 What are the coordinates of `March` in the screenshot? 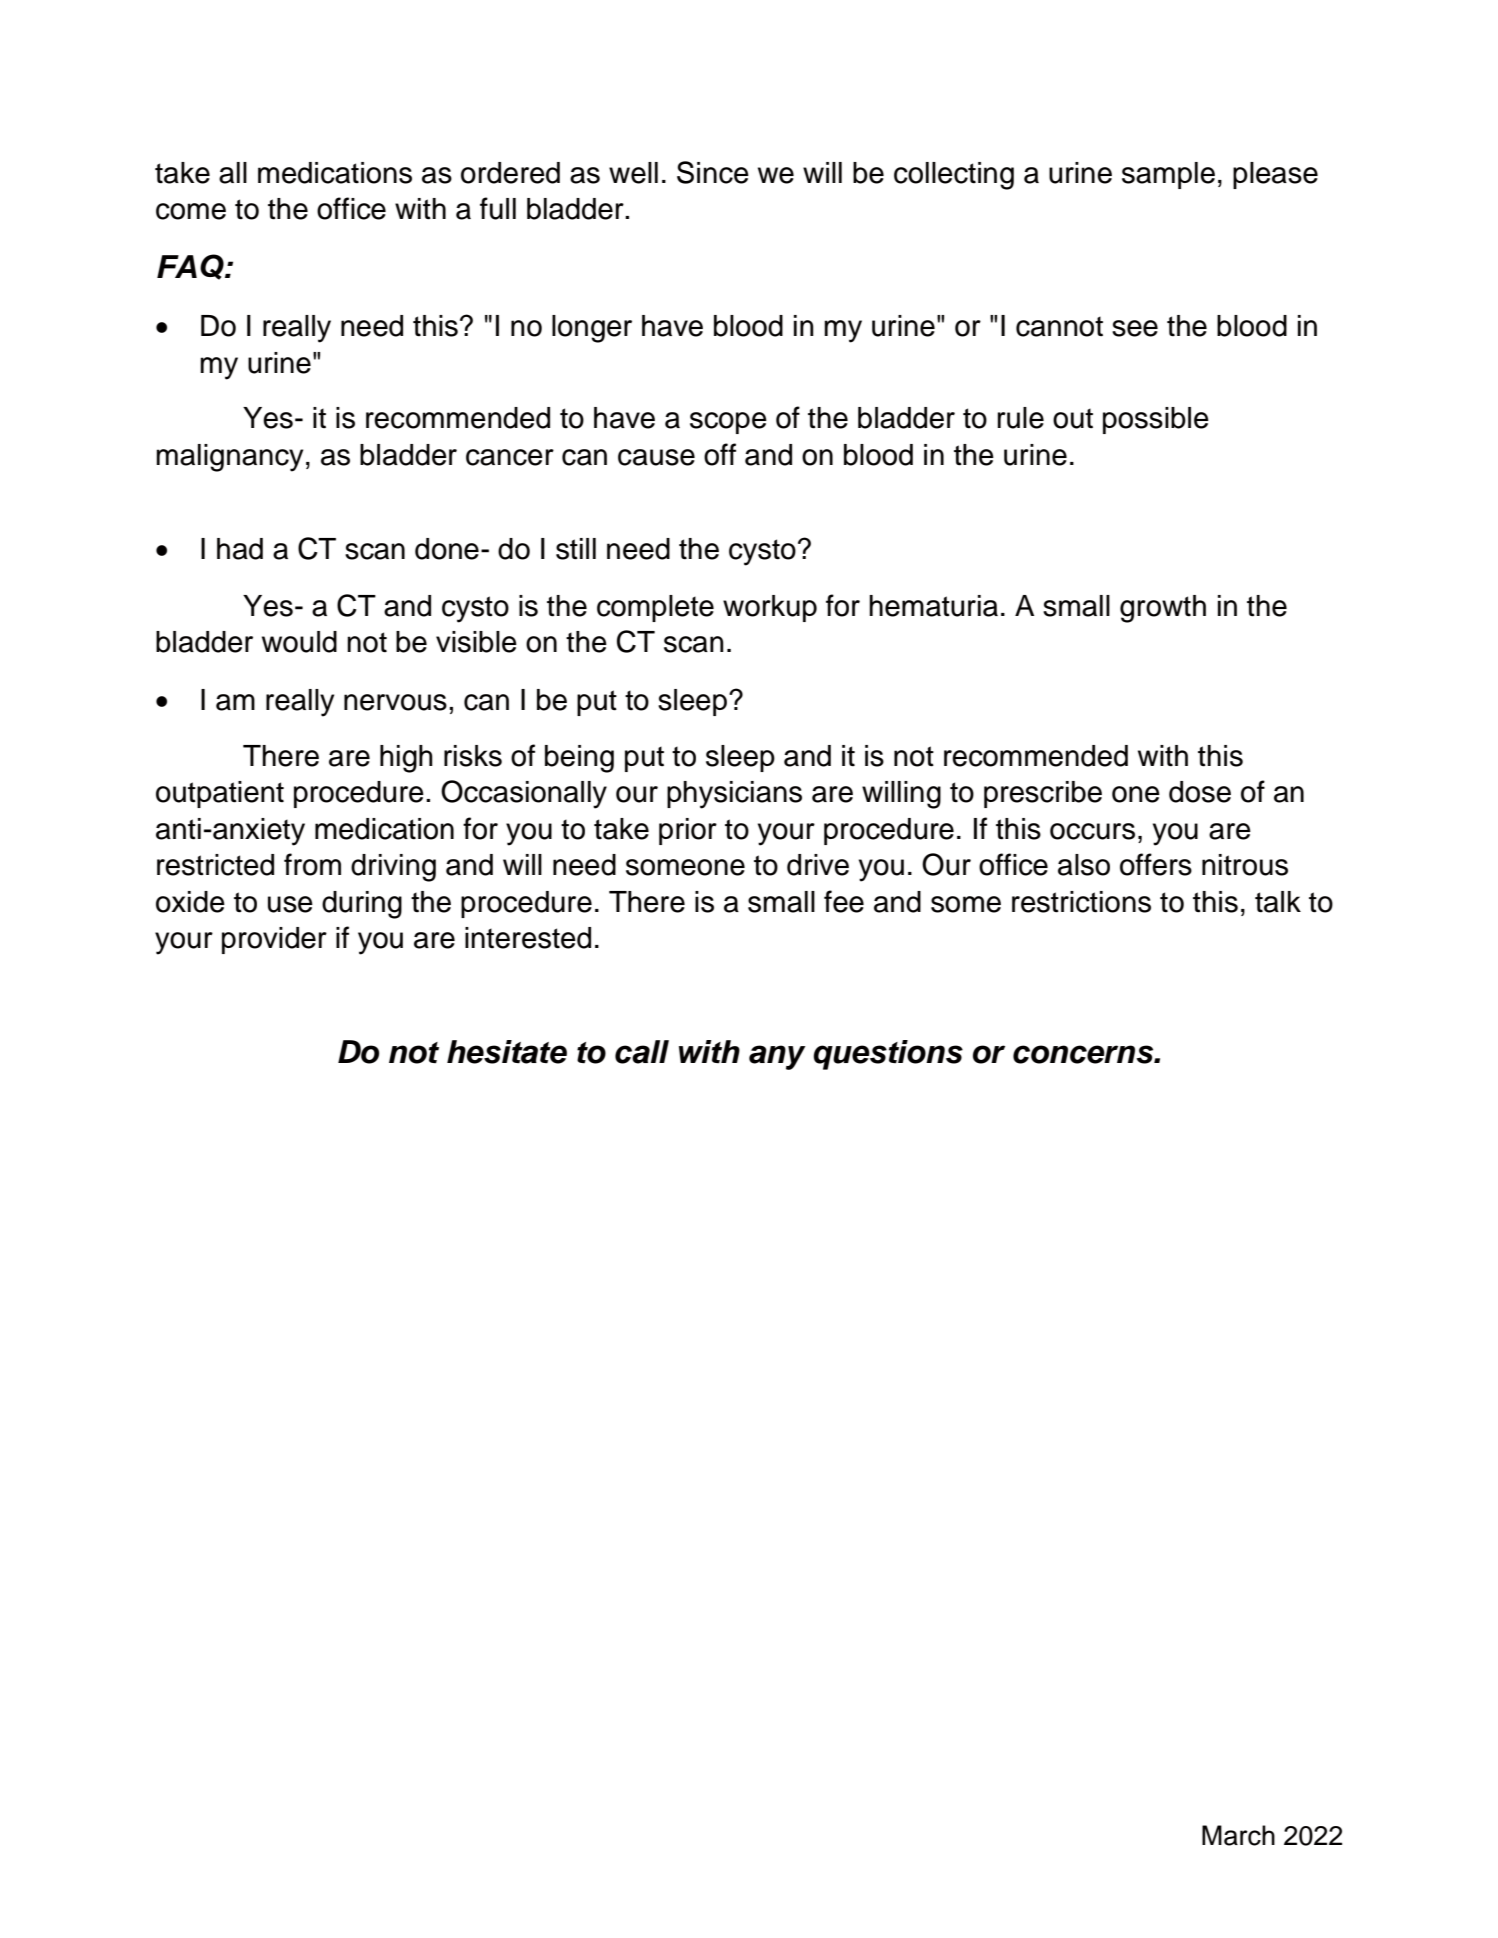 It's located at (1238, 1835).
